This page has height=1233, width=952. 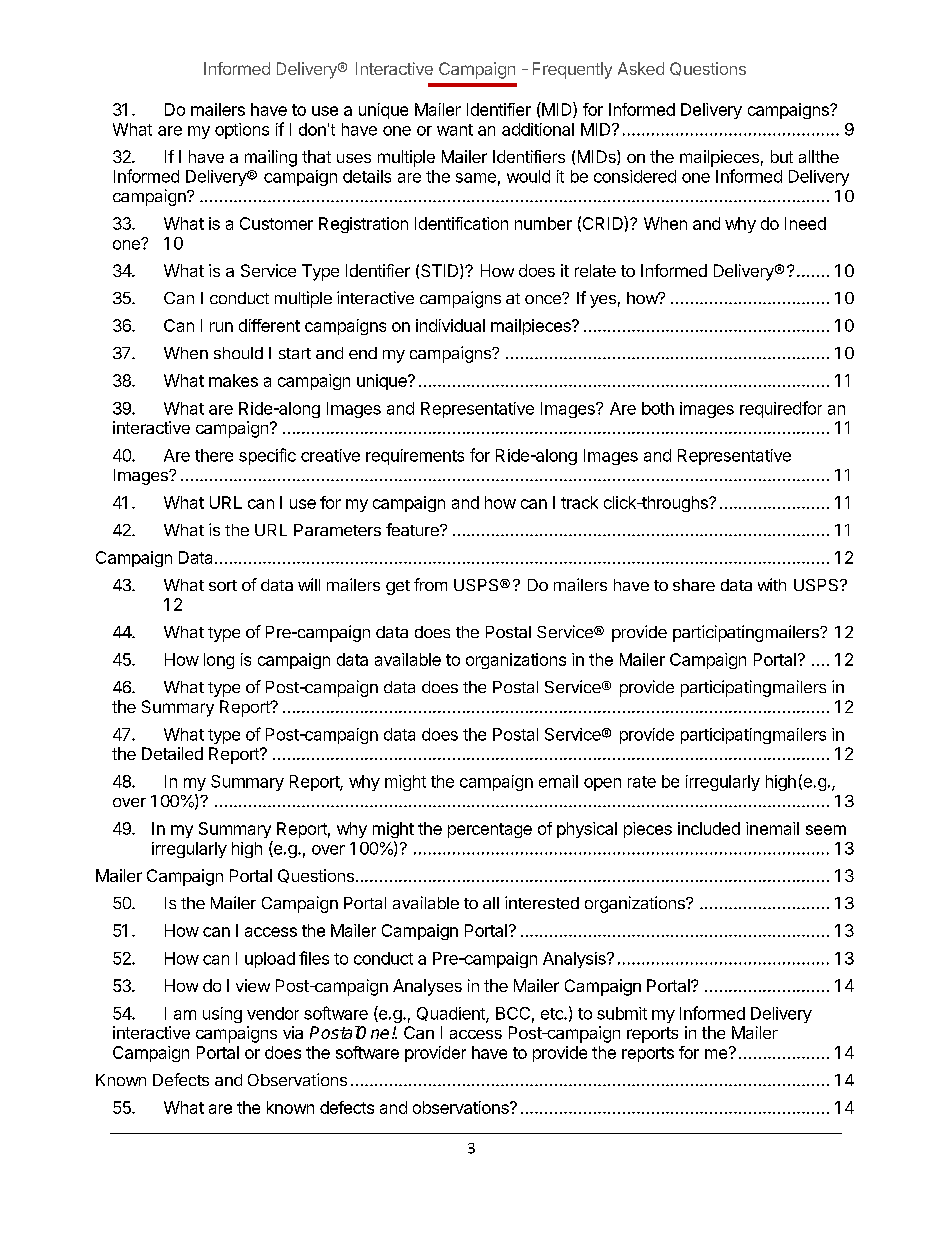 I want to click on rate, so click(x=642, y=782).
